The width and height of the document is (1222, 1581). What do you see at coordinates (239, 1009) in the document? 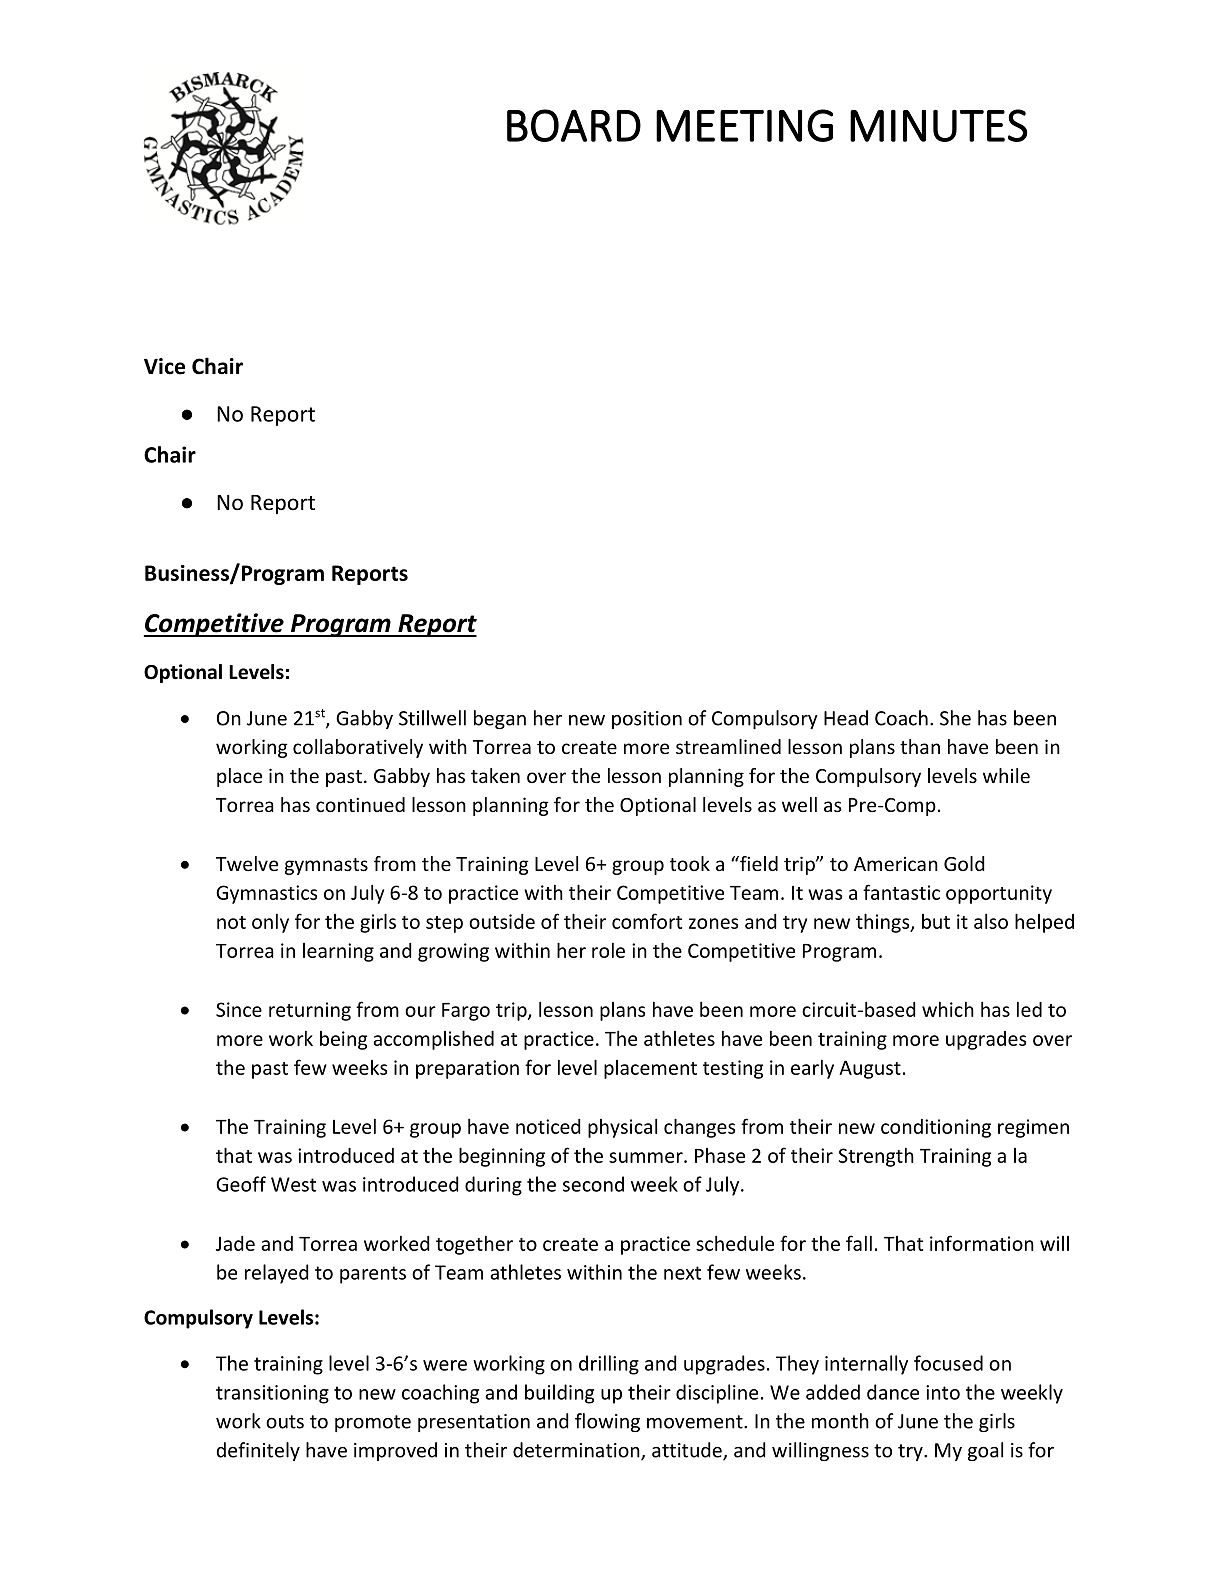
I see `Since` at bounding box center [239, 1009].
